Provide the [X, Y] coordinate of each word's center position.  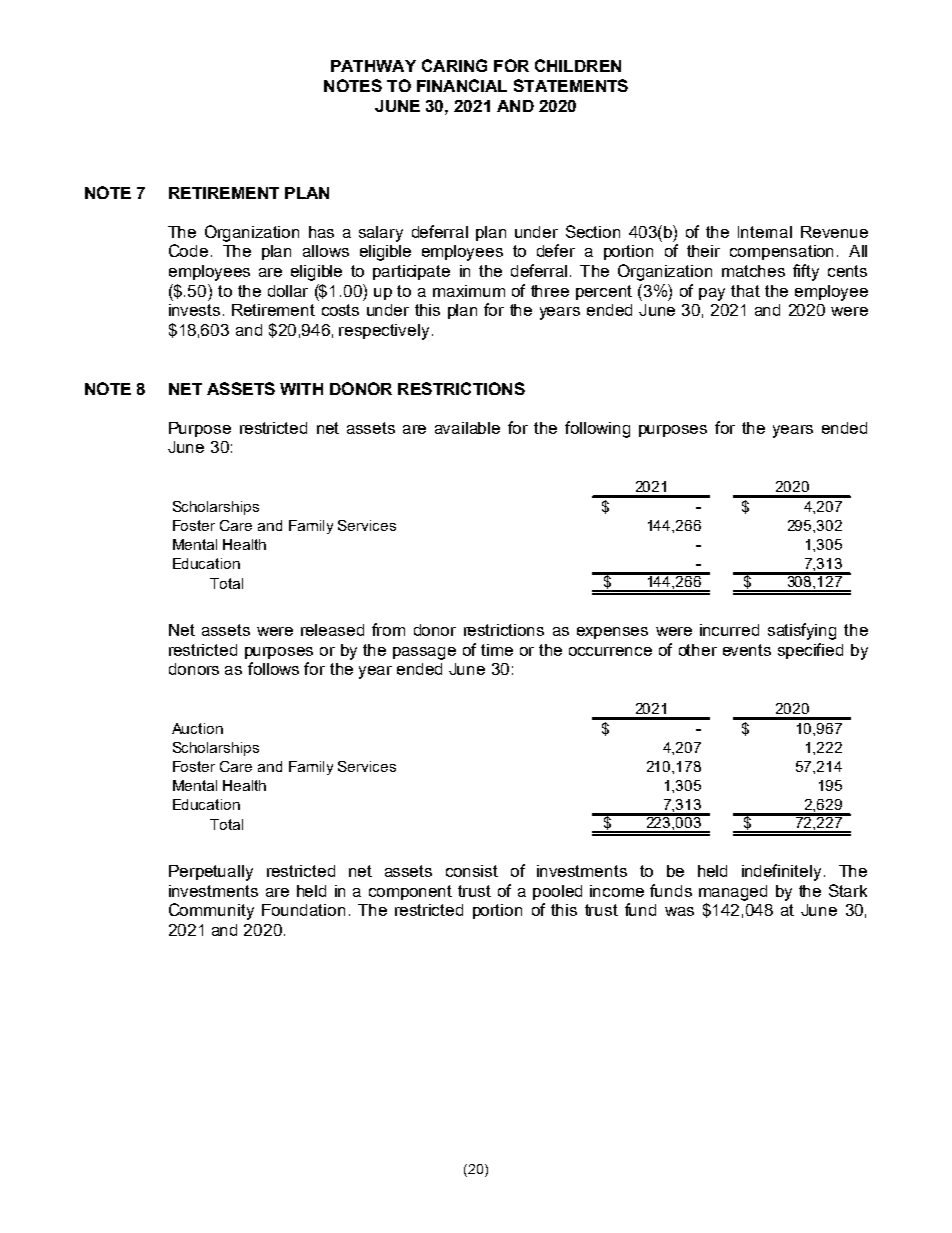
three [550, 291]
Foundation [303, 910]
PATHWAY [373, 66]
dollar [288, 291]
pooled [557, 892]
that [745, 291]
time [497, 650]
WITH [301, 389]
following [597, 429]
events [747, 650]
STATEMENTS [571, 85]
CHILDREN [578, 65]
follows [273, 668]
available [467, 428]
